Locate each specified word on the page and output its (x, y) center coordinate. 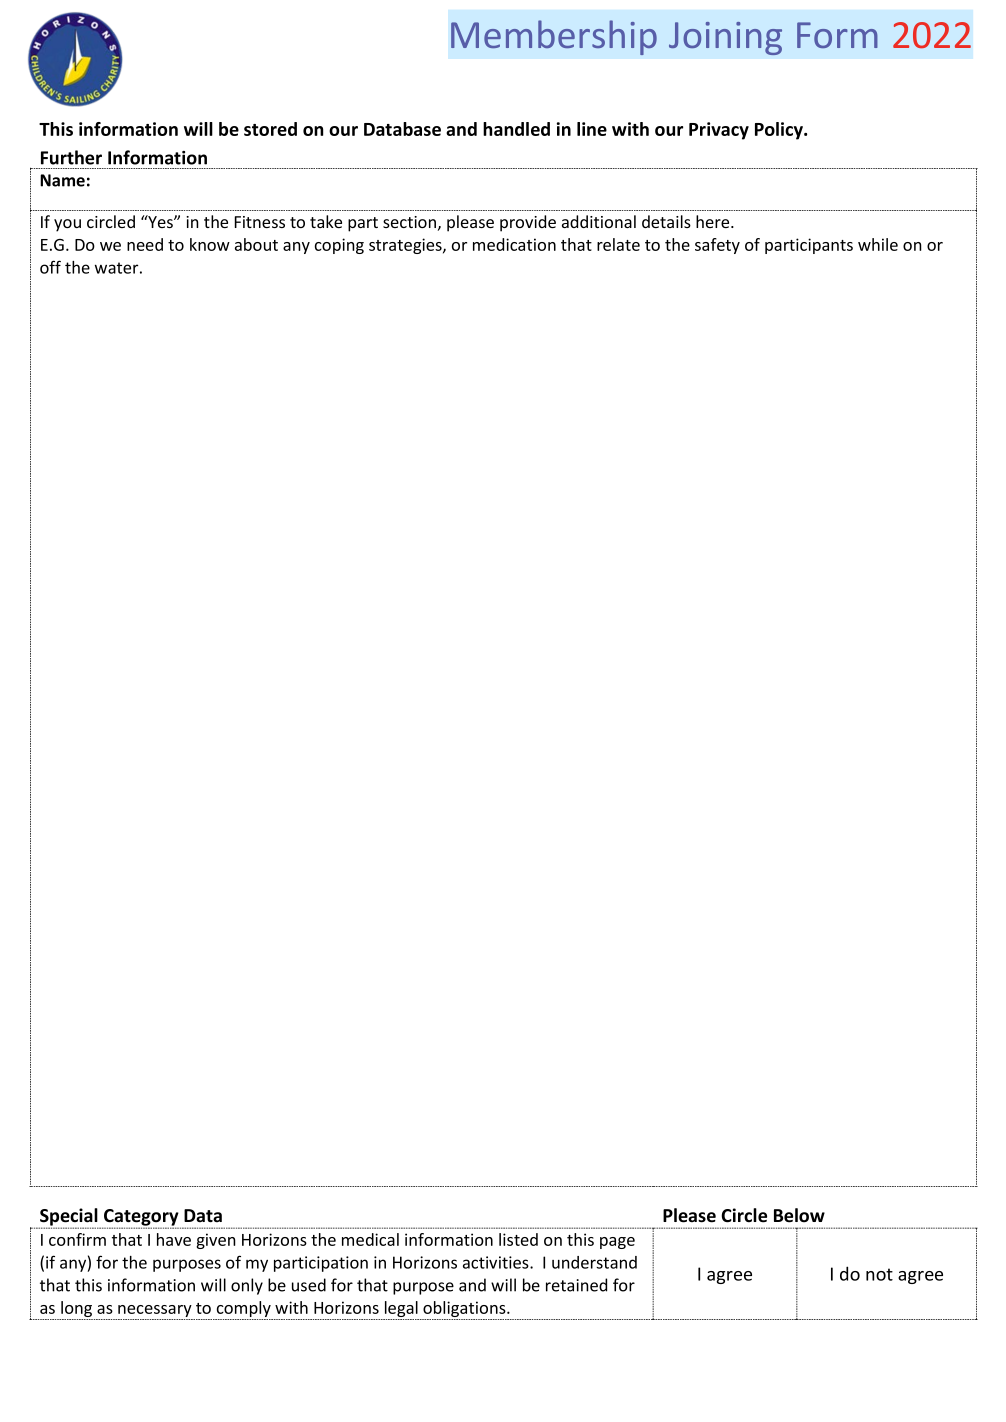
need (145, 244)
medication (514, 244)
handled (516, 129)
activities (497, 1262)
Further (71, 157)
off (50, 267)
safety (717, 246)
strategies (406, 246)
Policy (780, 131)
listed (518, 1239)
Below (799, 1215)
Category (141, 1218)
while (878, 244)
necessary (155, 1312)
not (879, 1274)
